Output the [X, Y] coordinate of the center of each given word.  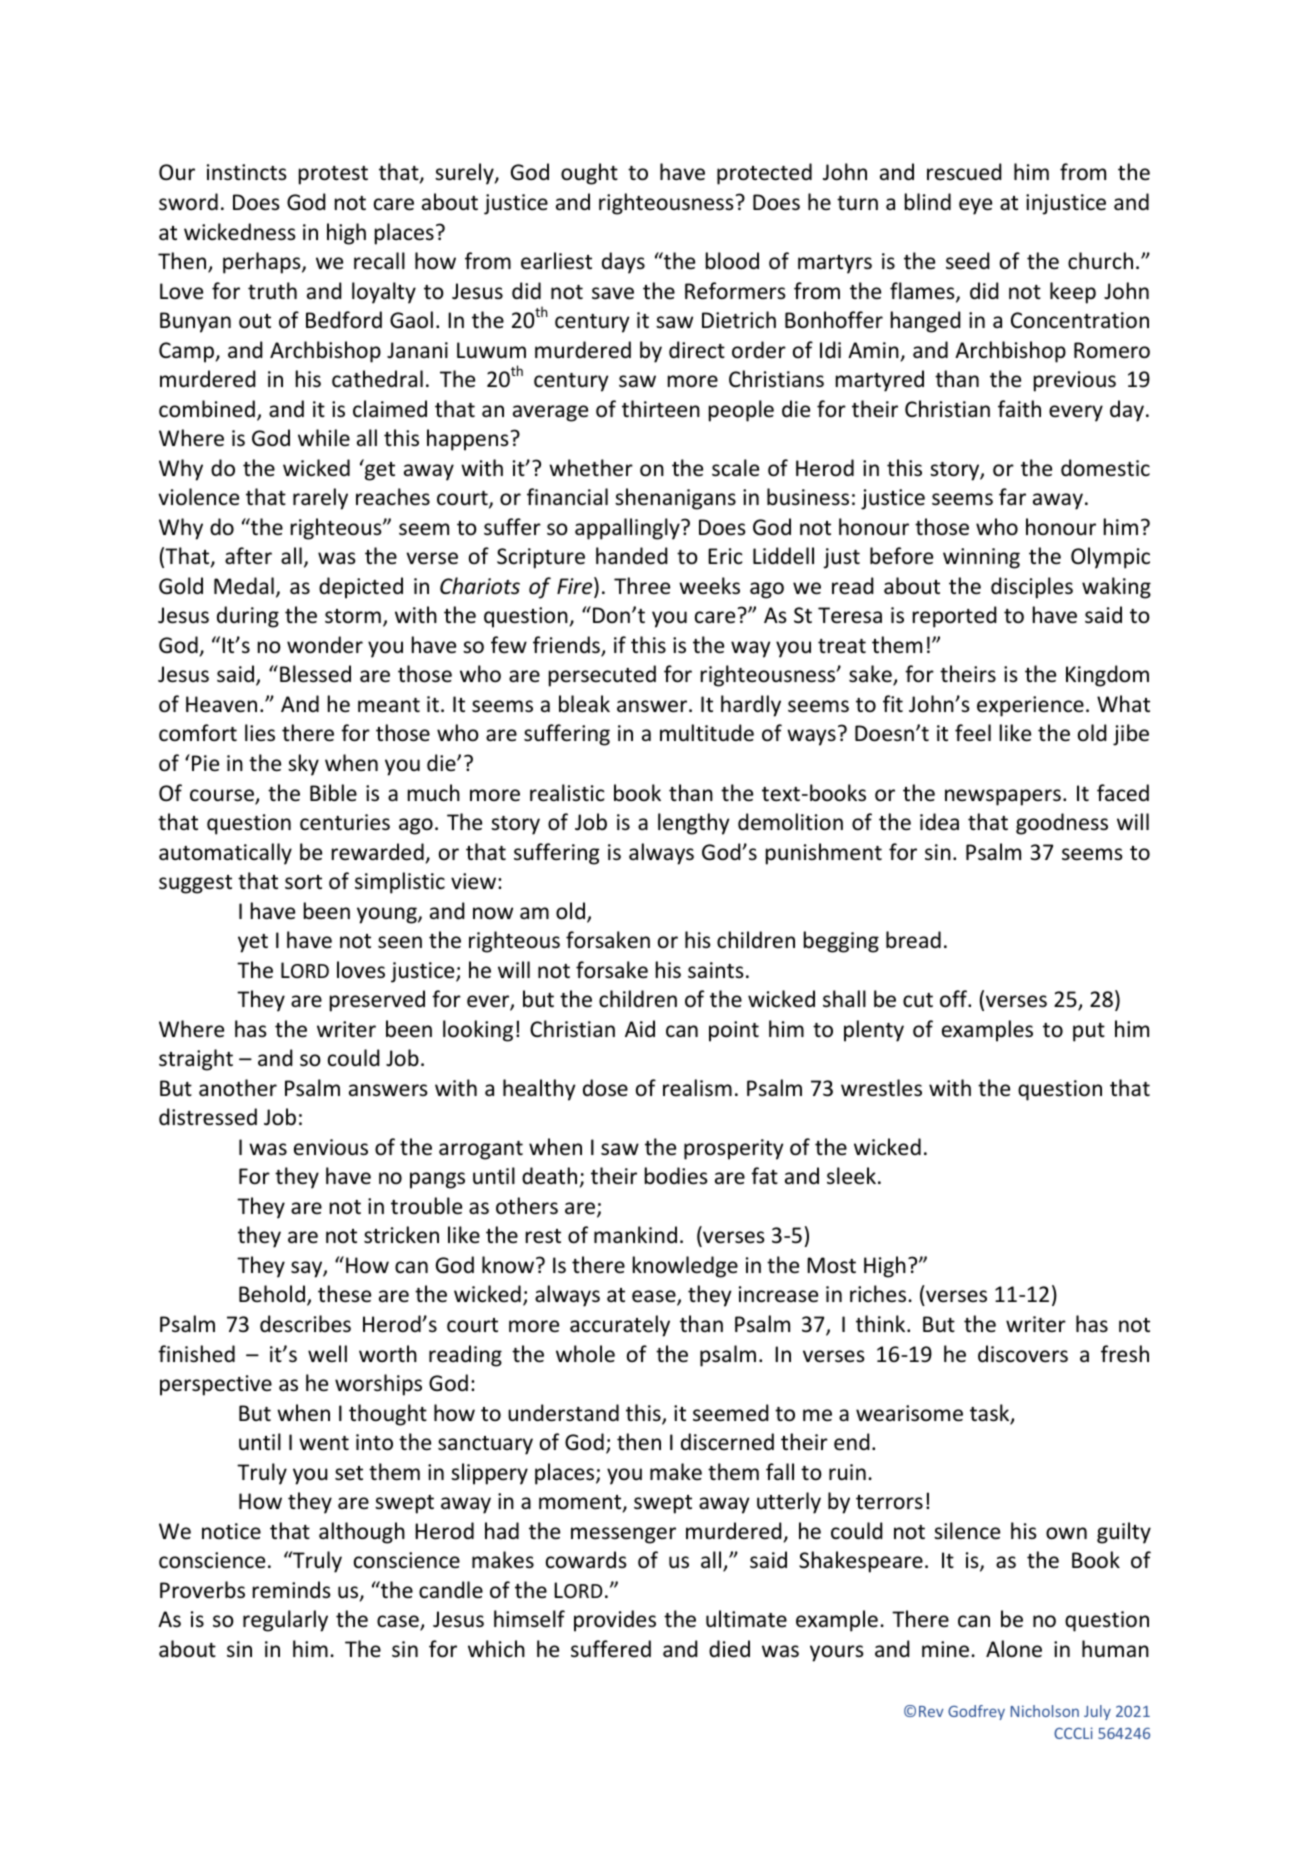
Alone [1014, 1649]
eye [975, 206]
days [623, 263]
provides [615, 1621]
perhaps [263, 263]
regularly [285, 1621]
